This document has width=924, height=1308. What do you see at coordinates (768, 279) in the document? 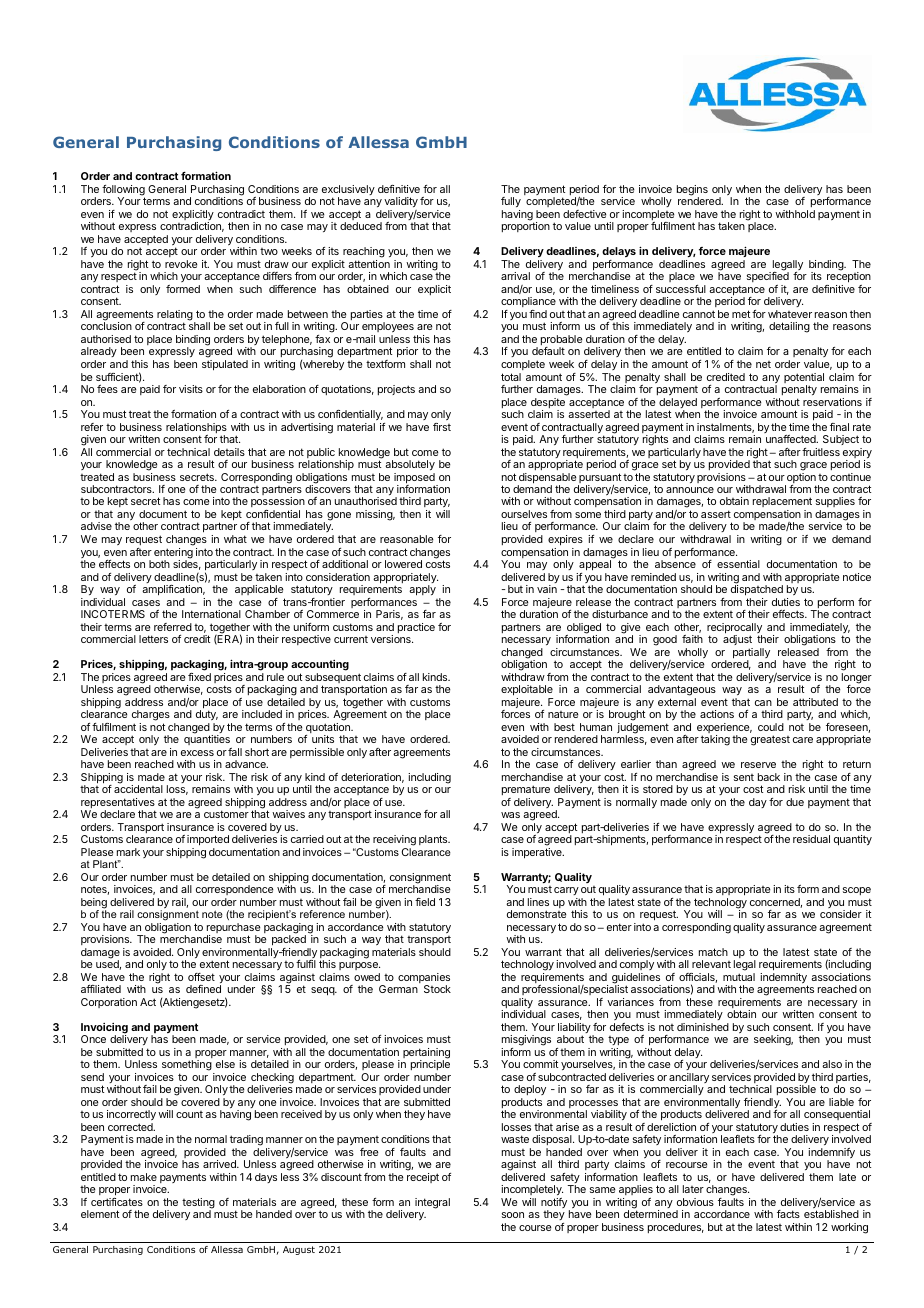
I see `specified` at bounding box center [768, 279].
